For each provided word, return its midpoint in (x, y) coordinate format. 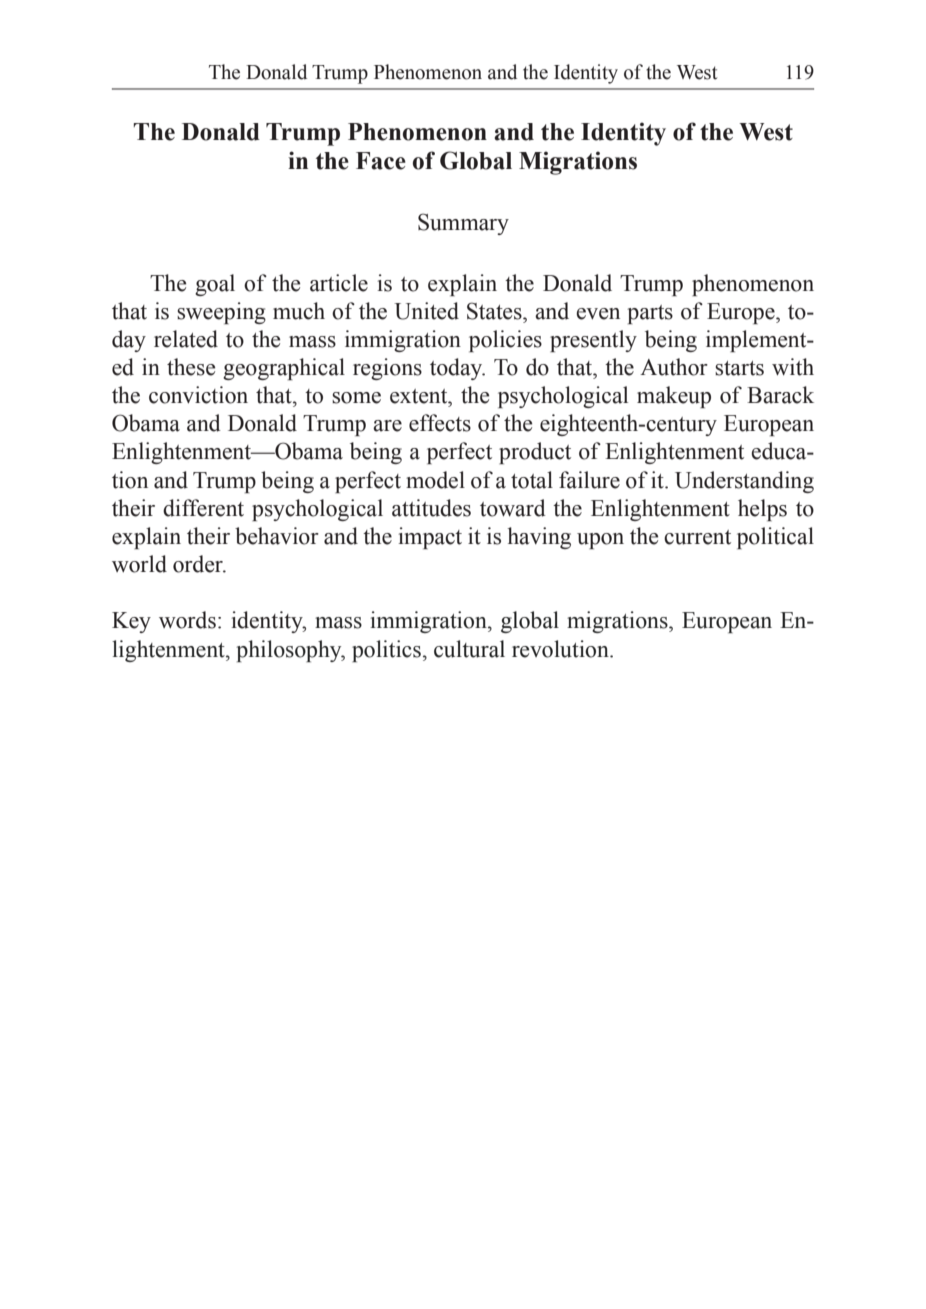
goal (215, 285)
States (495, 311)
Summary (463, 224)
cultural (469, 649)
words (187, 620)
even (598, 314)
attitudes (431, 508)
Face (381, 161)
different (203, 508)
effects (440, 423)
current (697, 537)
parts (650, 314)
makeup (674, 397)
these (191, 367)
